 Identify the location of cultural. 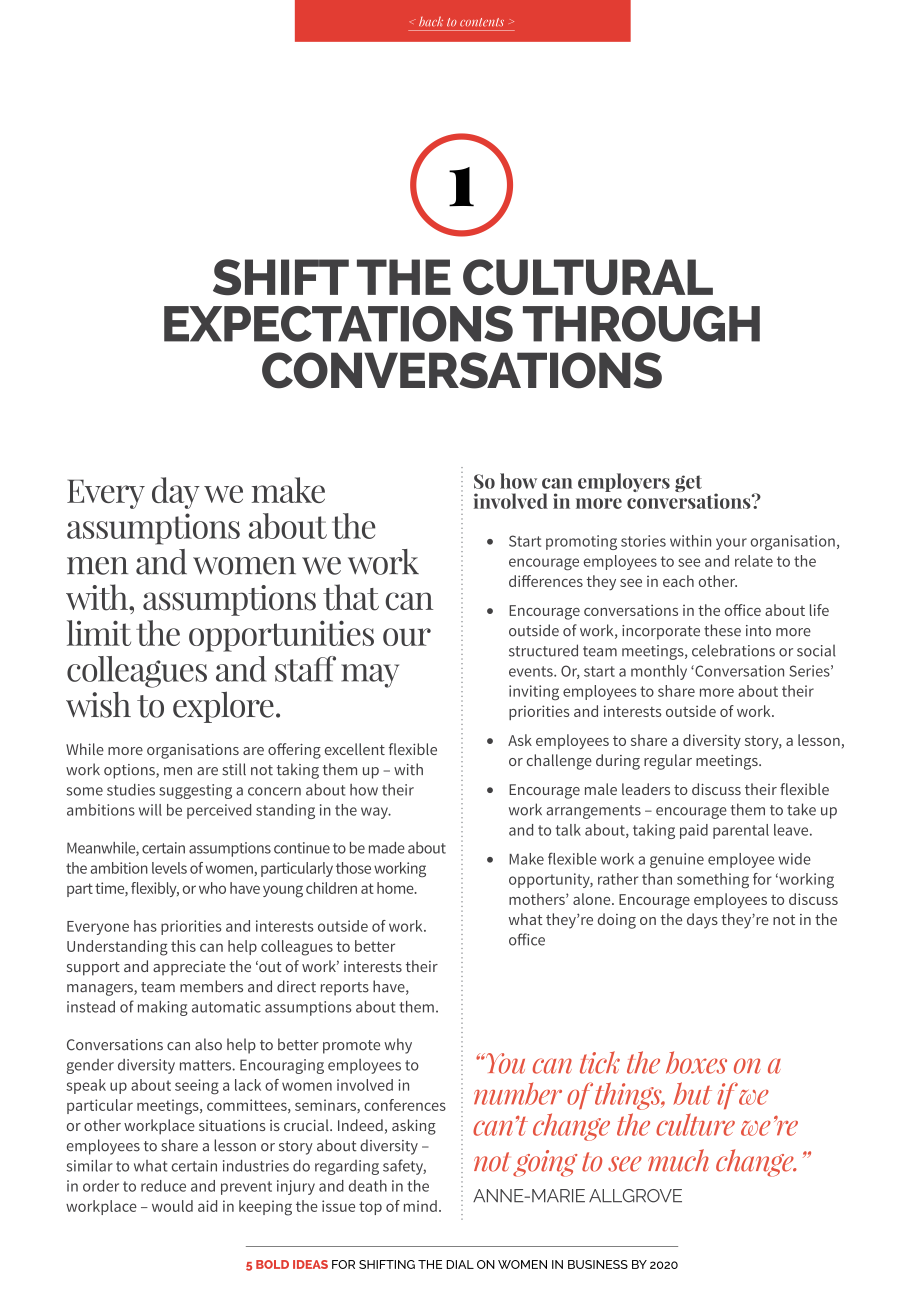
(588, 277).
